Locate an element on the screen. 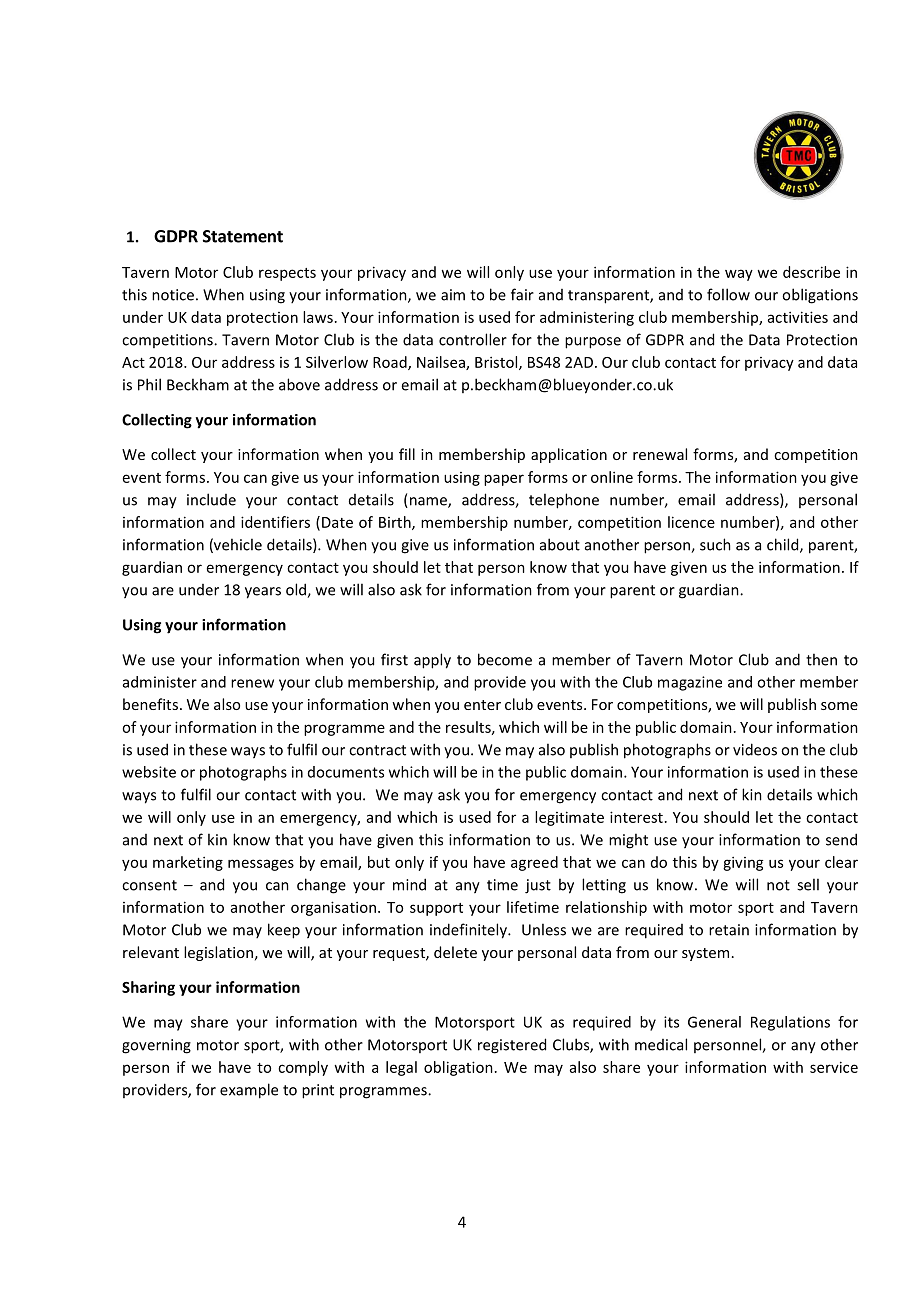  paper is located at coordinates (504, 480).
